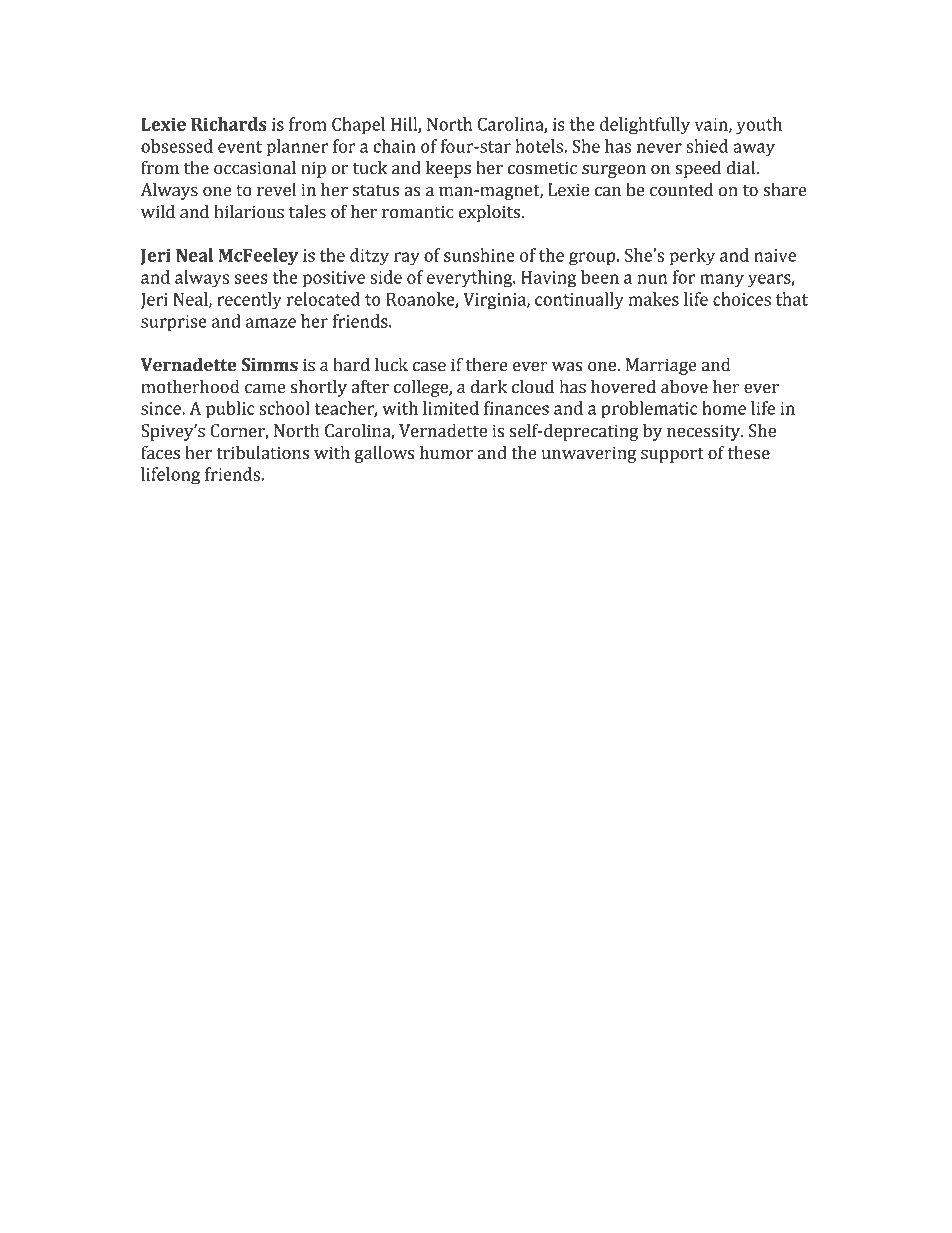 This page has height=1233, width=952. What do you see at coordinates (487, 365) in the page?
I see `there` at bounding box center [487, 365].
